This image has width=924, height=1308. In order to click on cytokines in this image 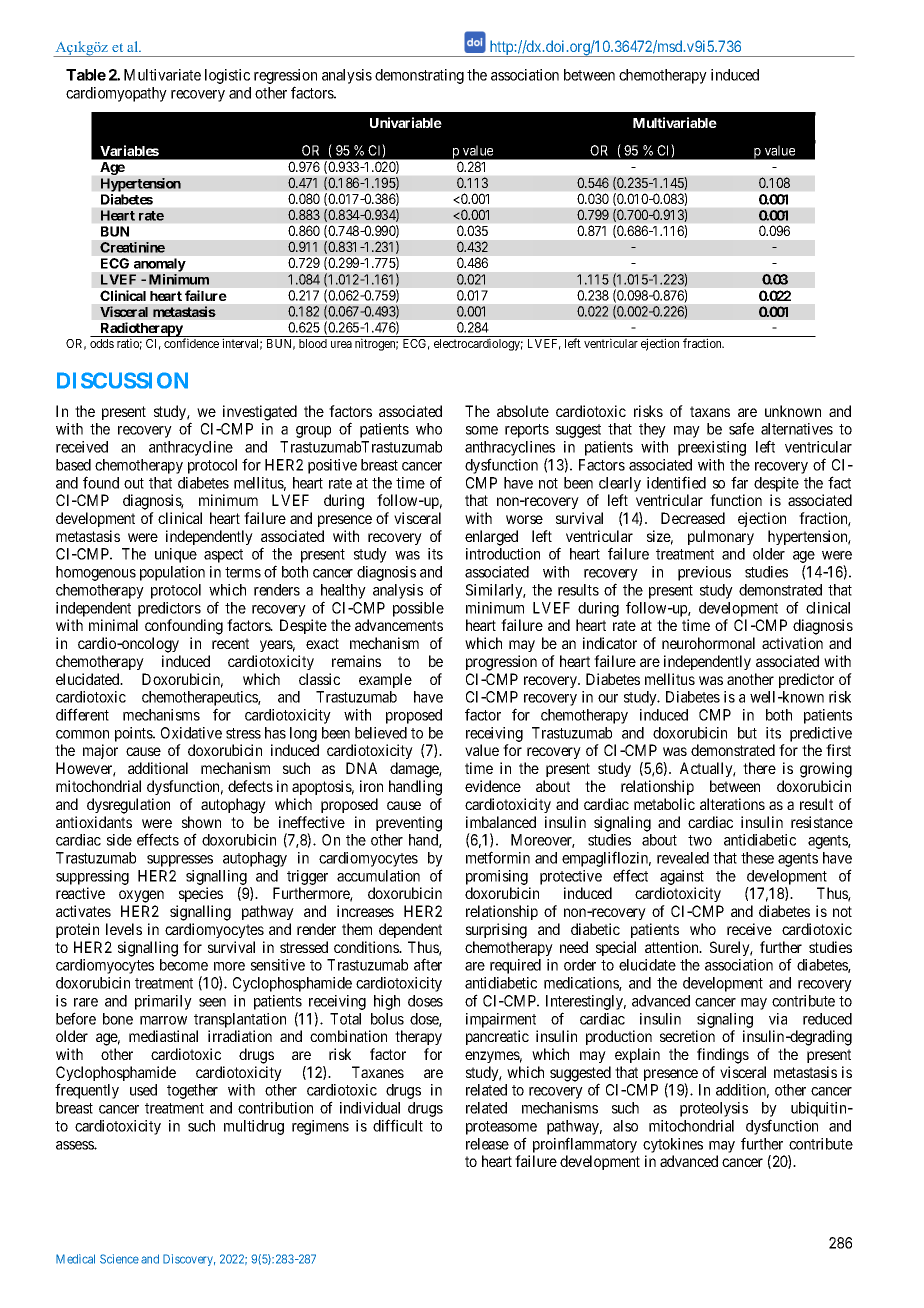, I will do `click(673, 1145)`.
